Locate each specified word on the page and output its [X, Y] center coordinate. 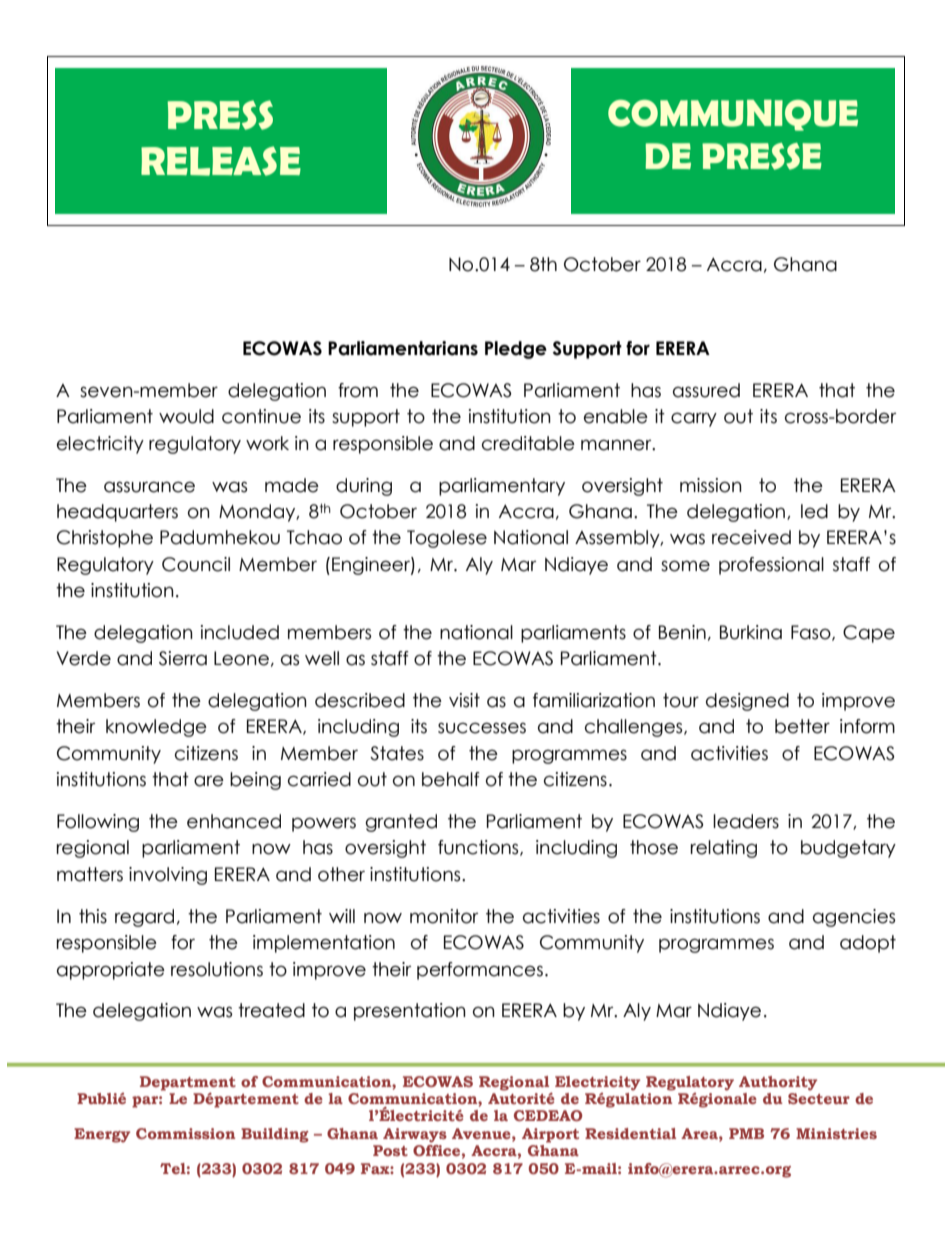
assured [706, 390]
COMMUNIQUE [733, 115]
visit [464, 700]
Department [188, 1084]
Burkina [751, 632]
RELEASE [221, 161]
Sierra [183, 658]
